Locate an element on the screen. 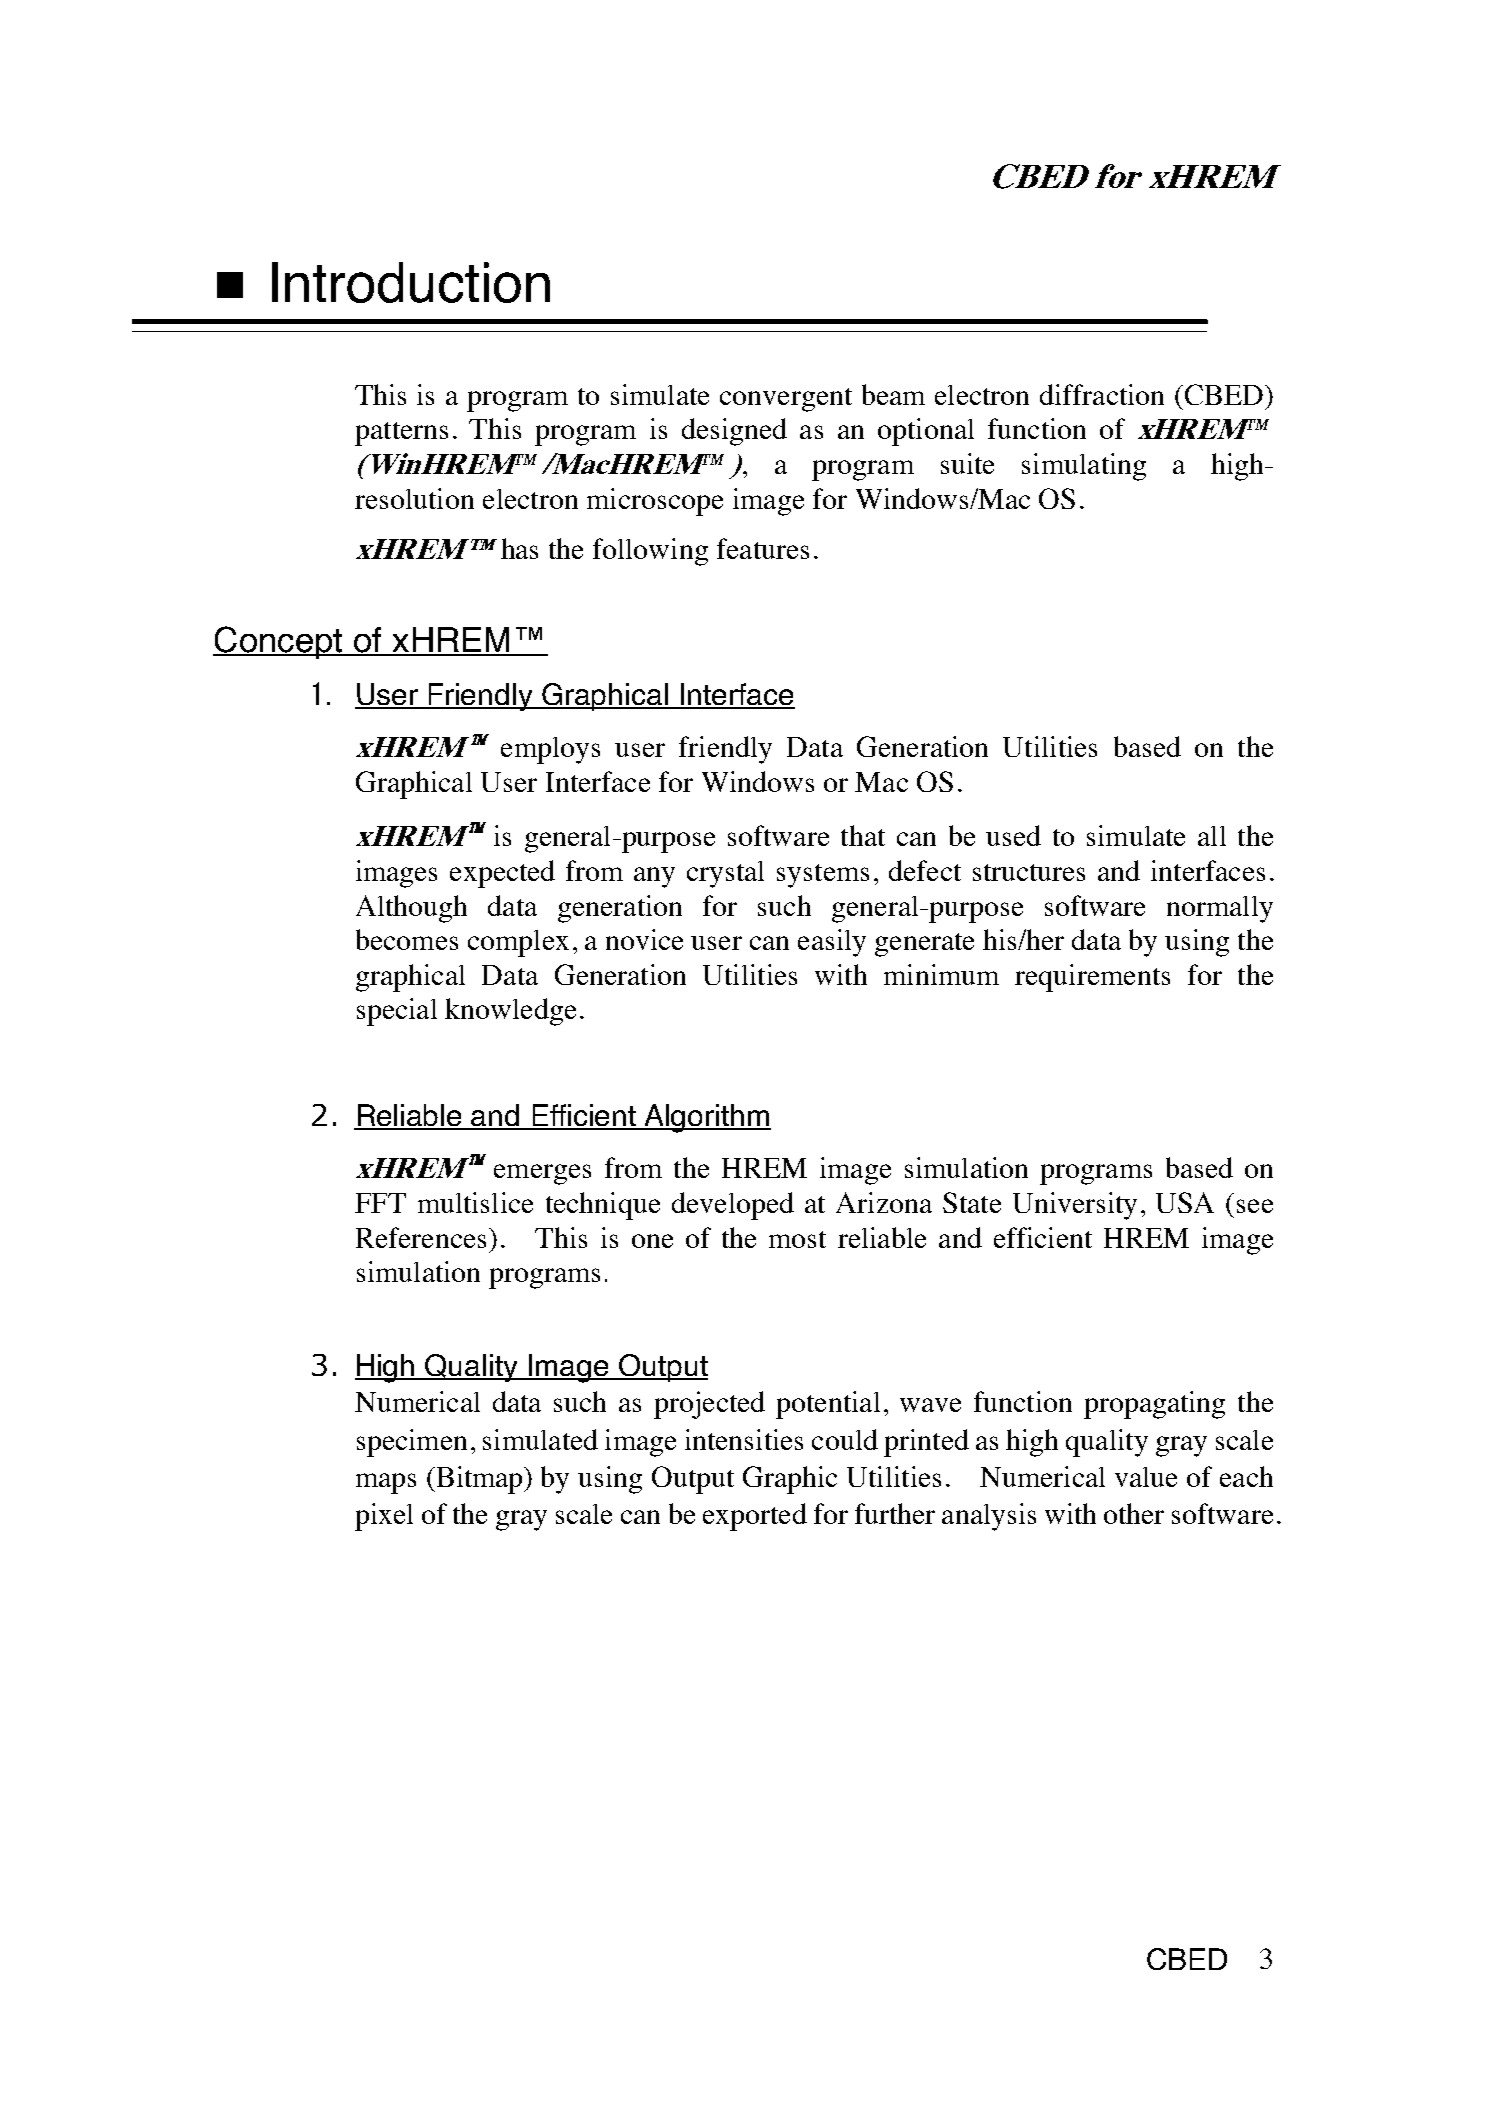 The height and width of the screenshot is (2102, 1486). maps is located at coordinates (386, 1483).
